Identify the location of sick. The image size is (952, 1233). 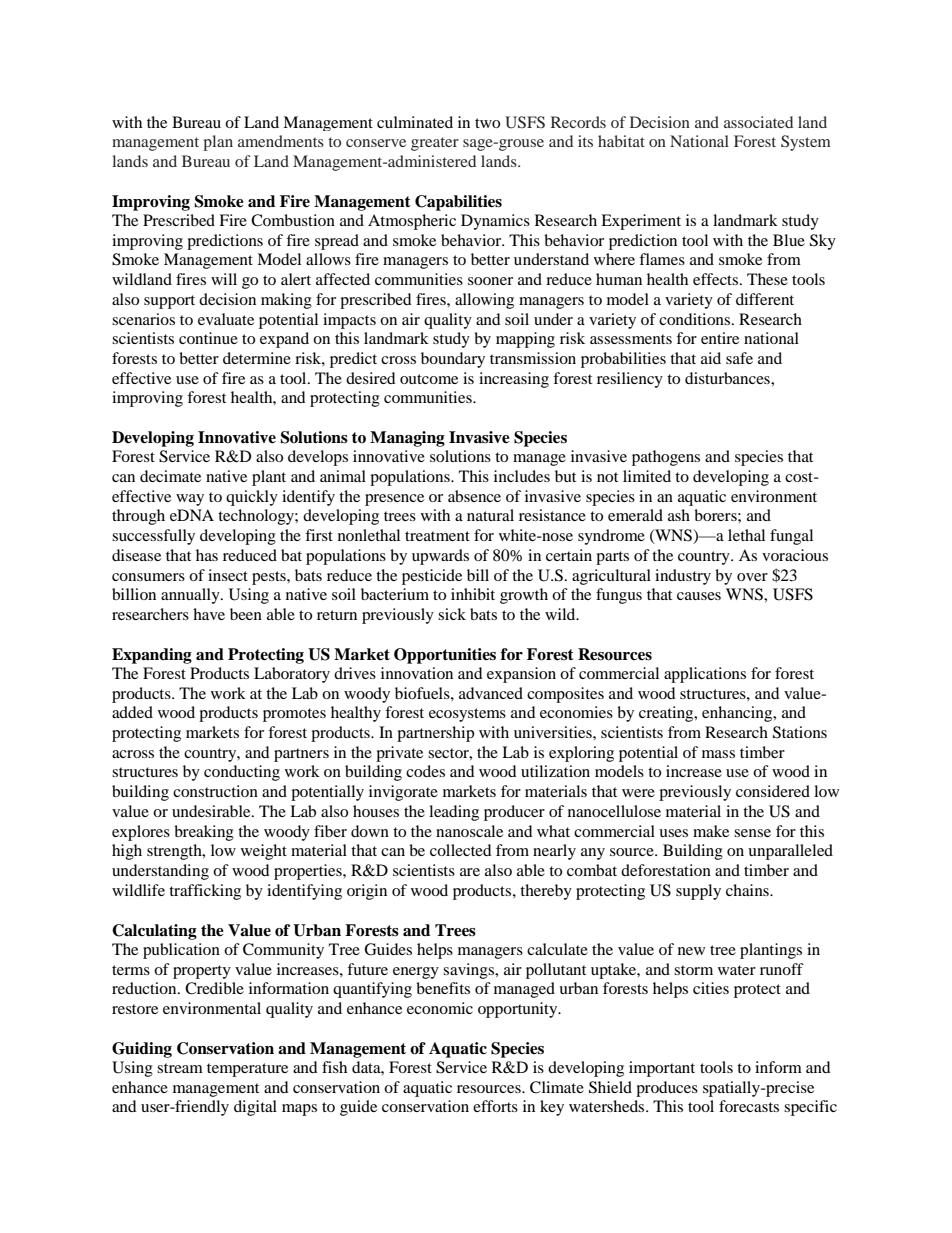
(452, 614).
